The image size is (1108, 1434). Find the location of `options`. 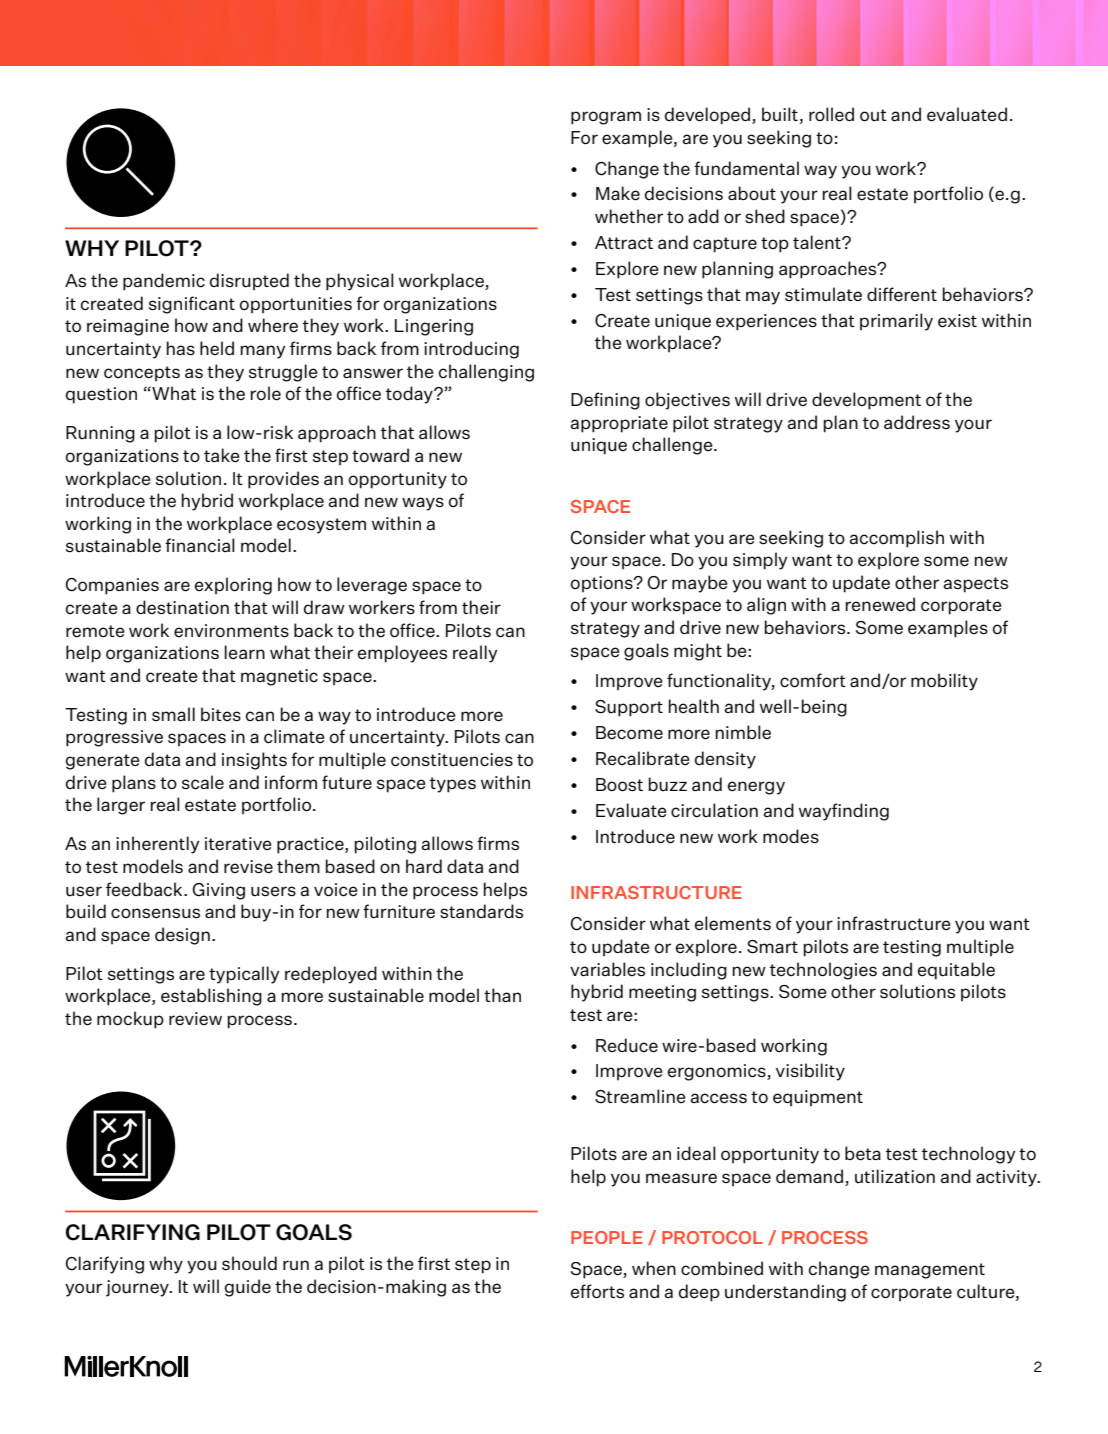

options is located at coordinates (603, 584).
